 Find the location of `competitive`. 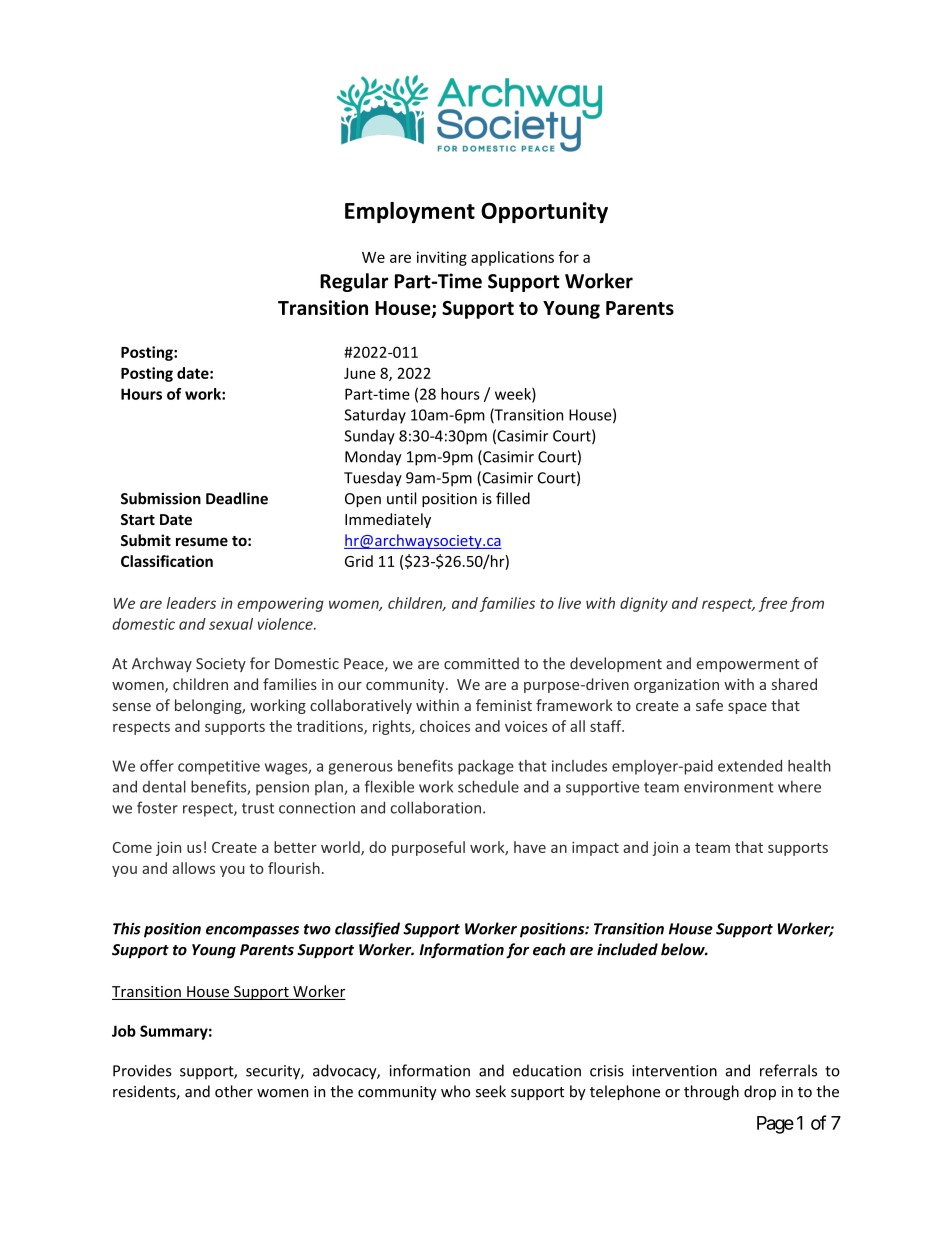

competitive is located at coordinates (219, 767).
